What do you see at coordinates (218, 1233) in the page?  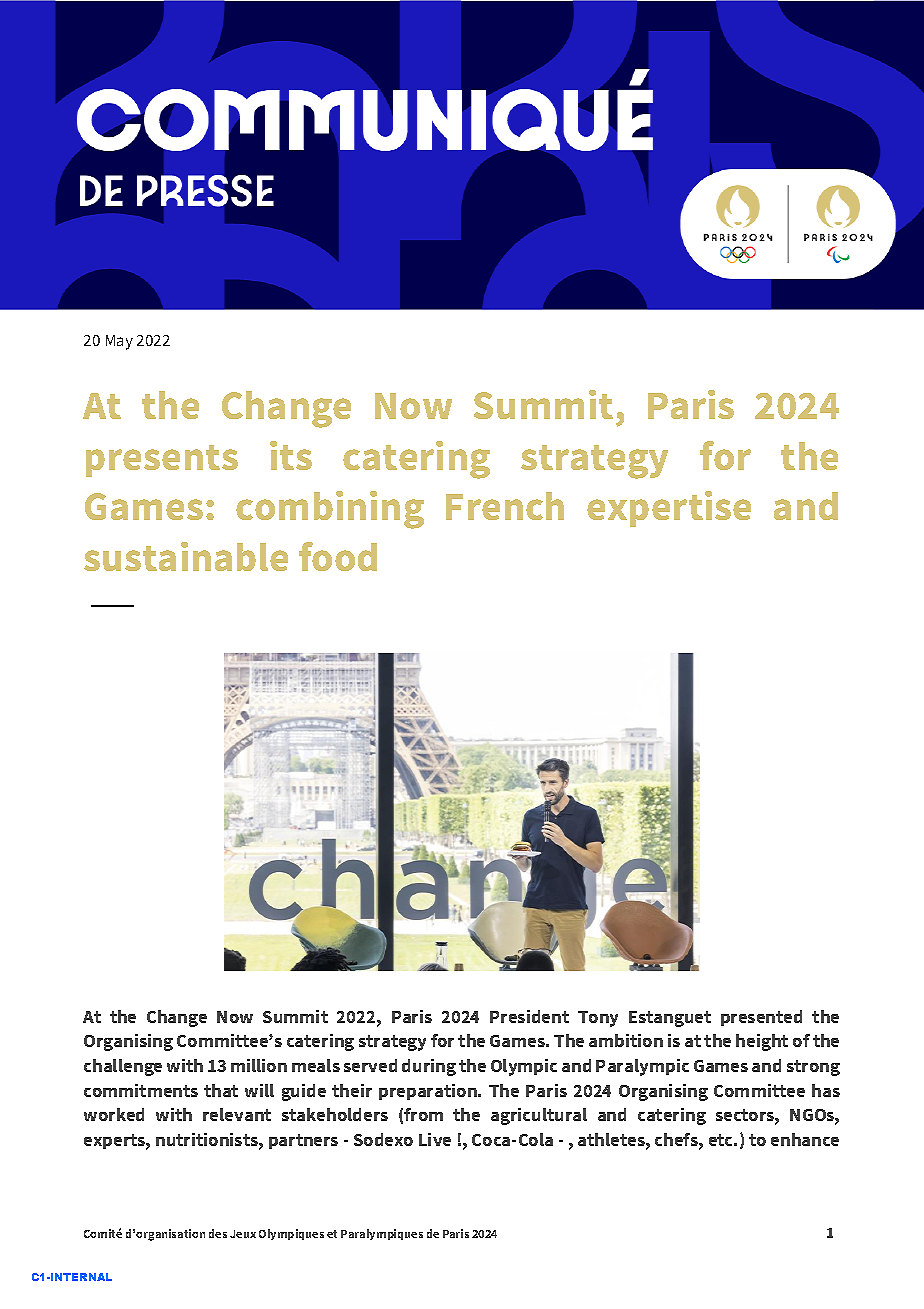 I see `des` at bounding box center [218, 1233].
